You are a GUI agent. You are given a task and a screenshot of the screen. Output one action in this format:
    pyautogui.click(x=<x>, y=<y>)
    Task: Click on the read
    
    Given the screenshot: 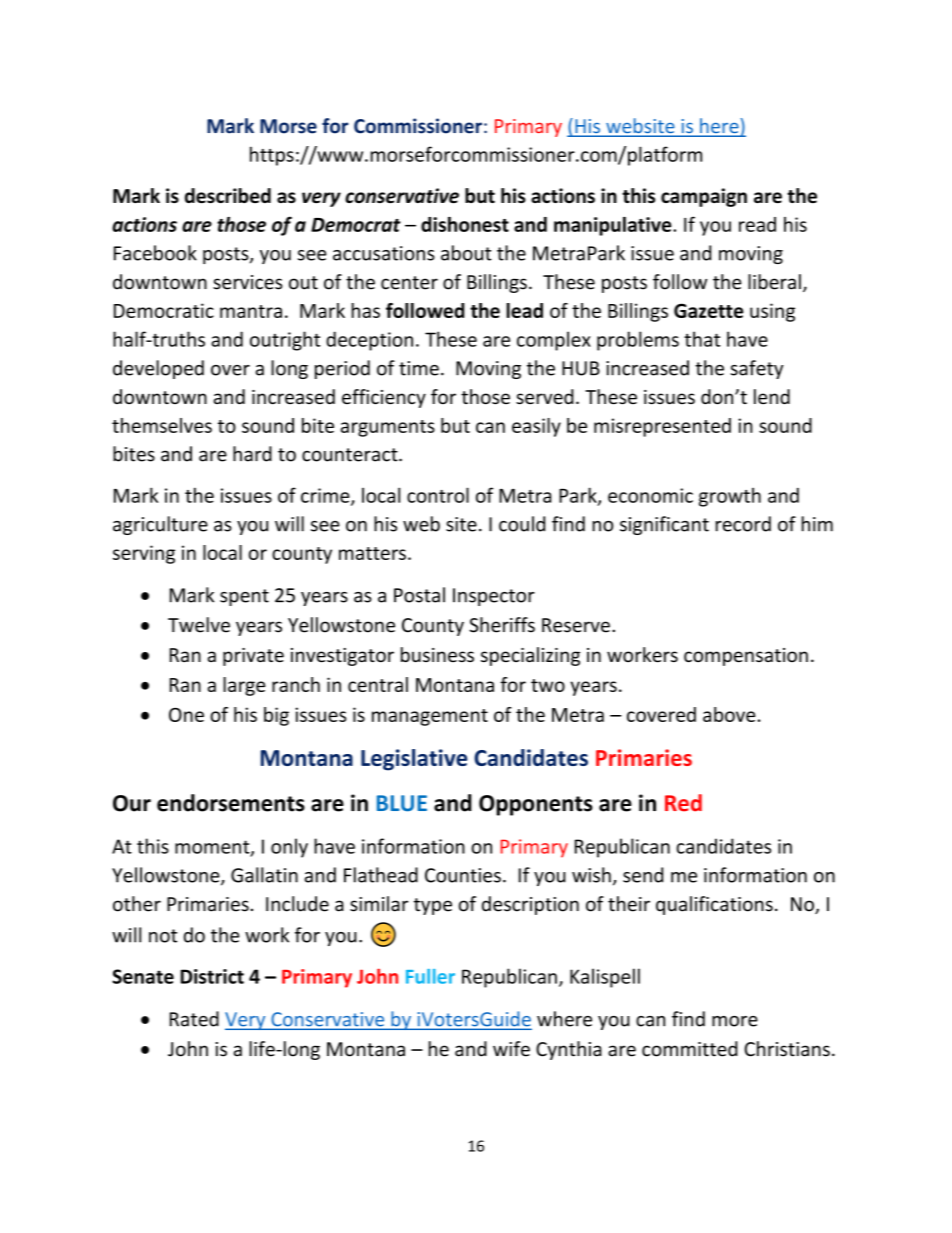 What is the action you would take?
    pyautogui.click(x=757, y=224)
